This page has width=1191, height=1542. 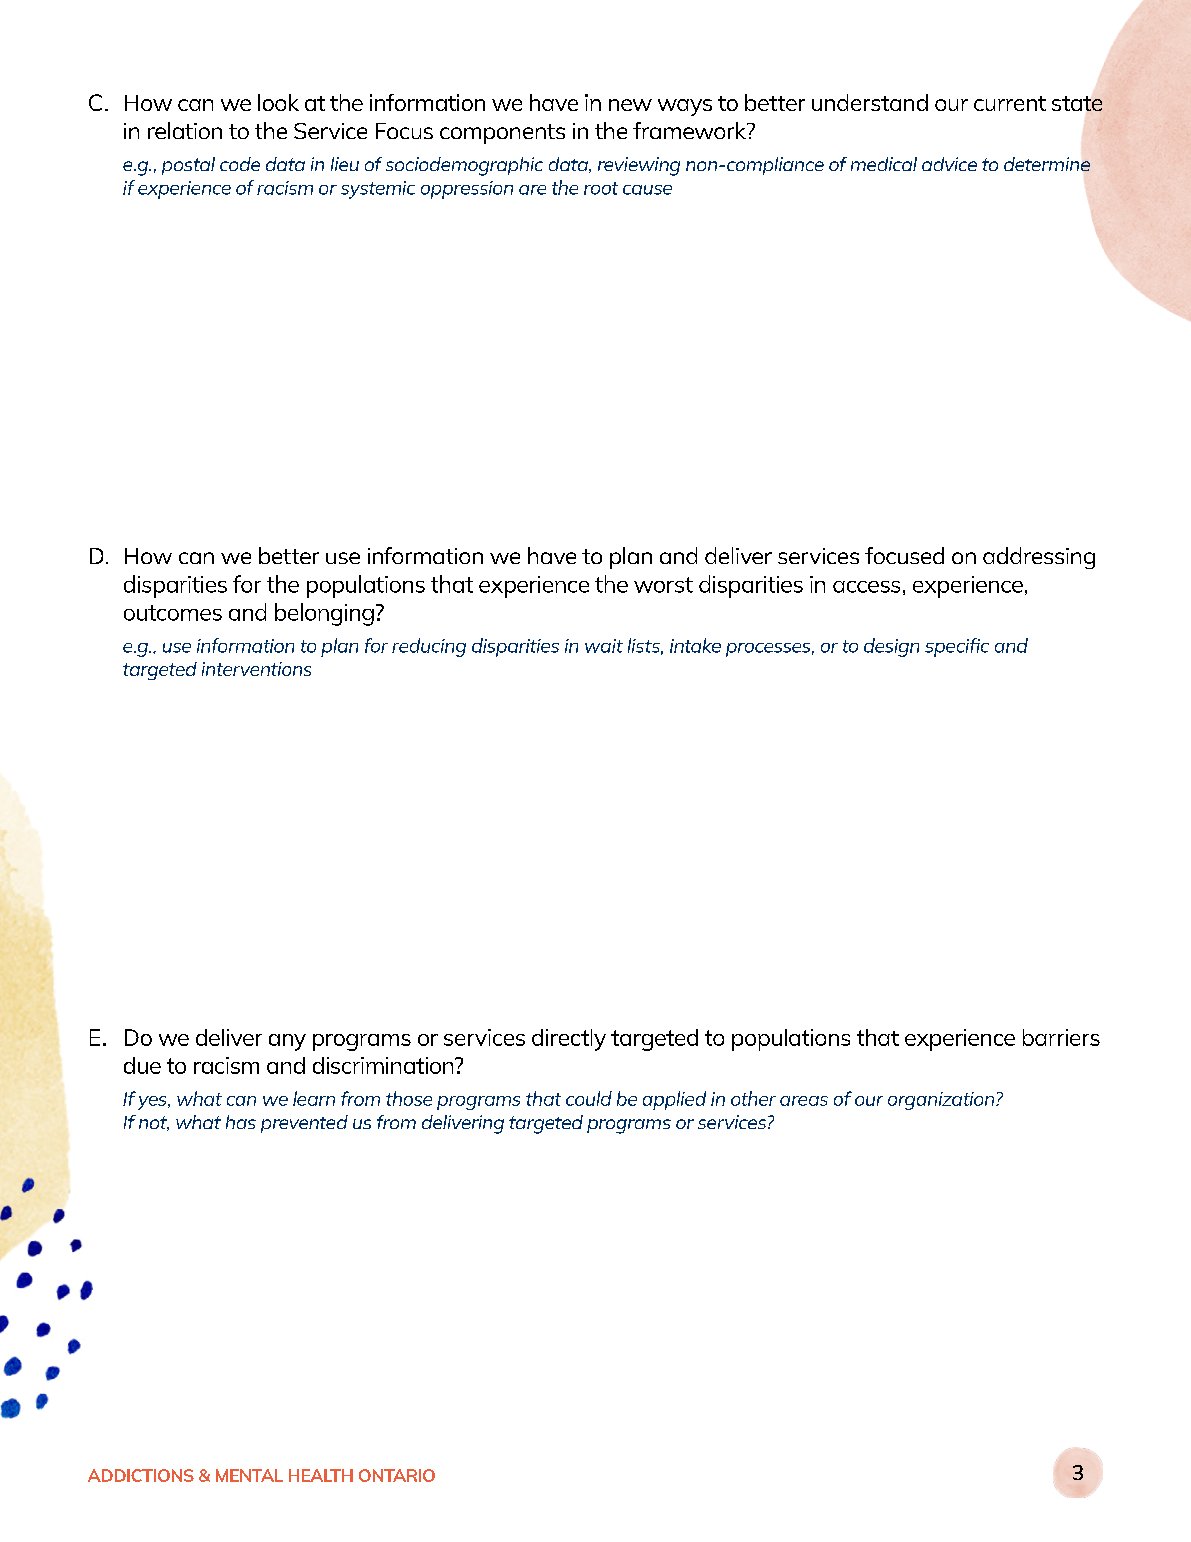 What do you see at coordinates (287, 1042) in the page?
I see `any` at bounding box center [287, 1042].
